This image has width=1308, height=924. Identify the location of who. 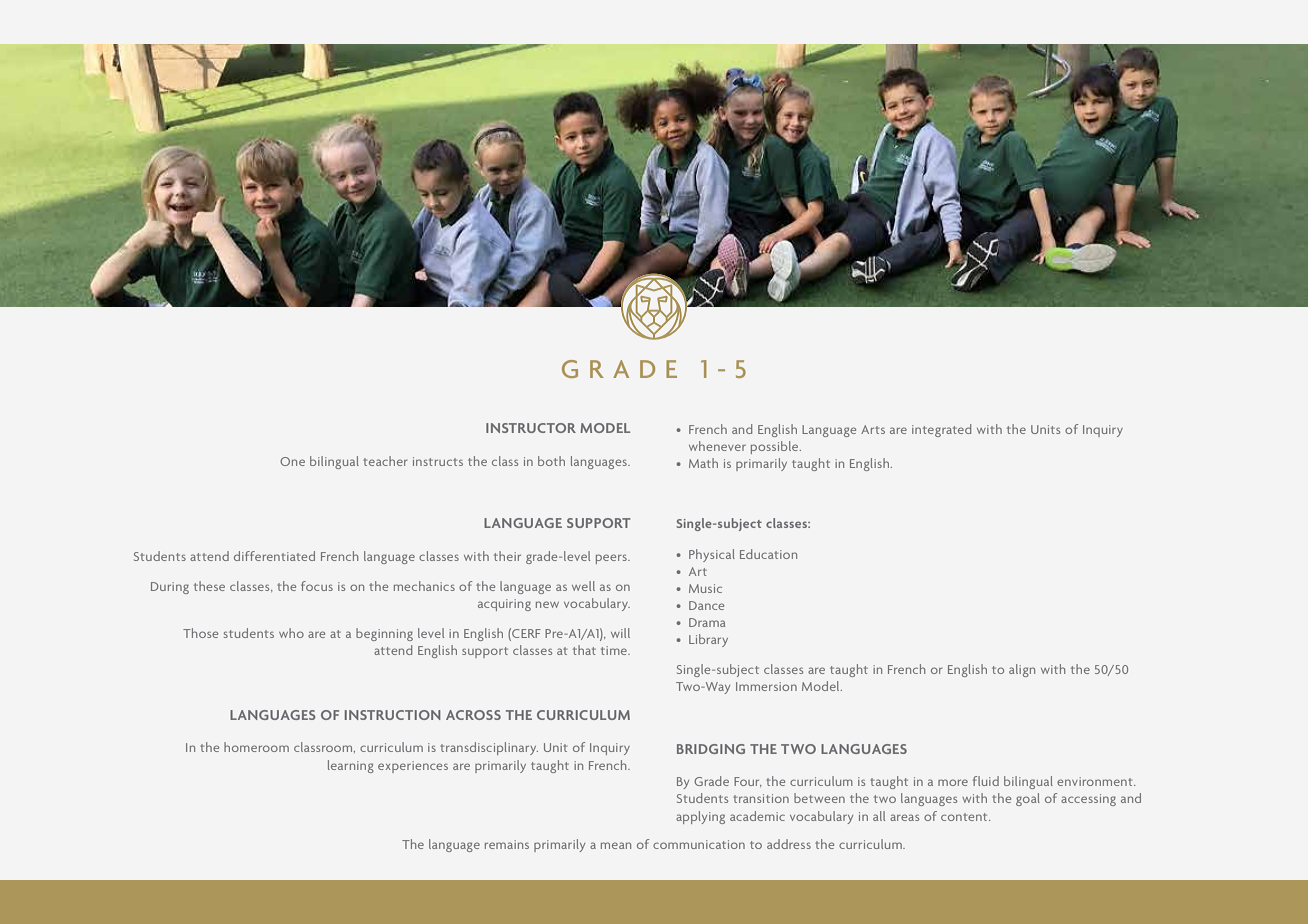
(291, 633).
